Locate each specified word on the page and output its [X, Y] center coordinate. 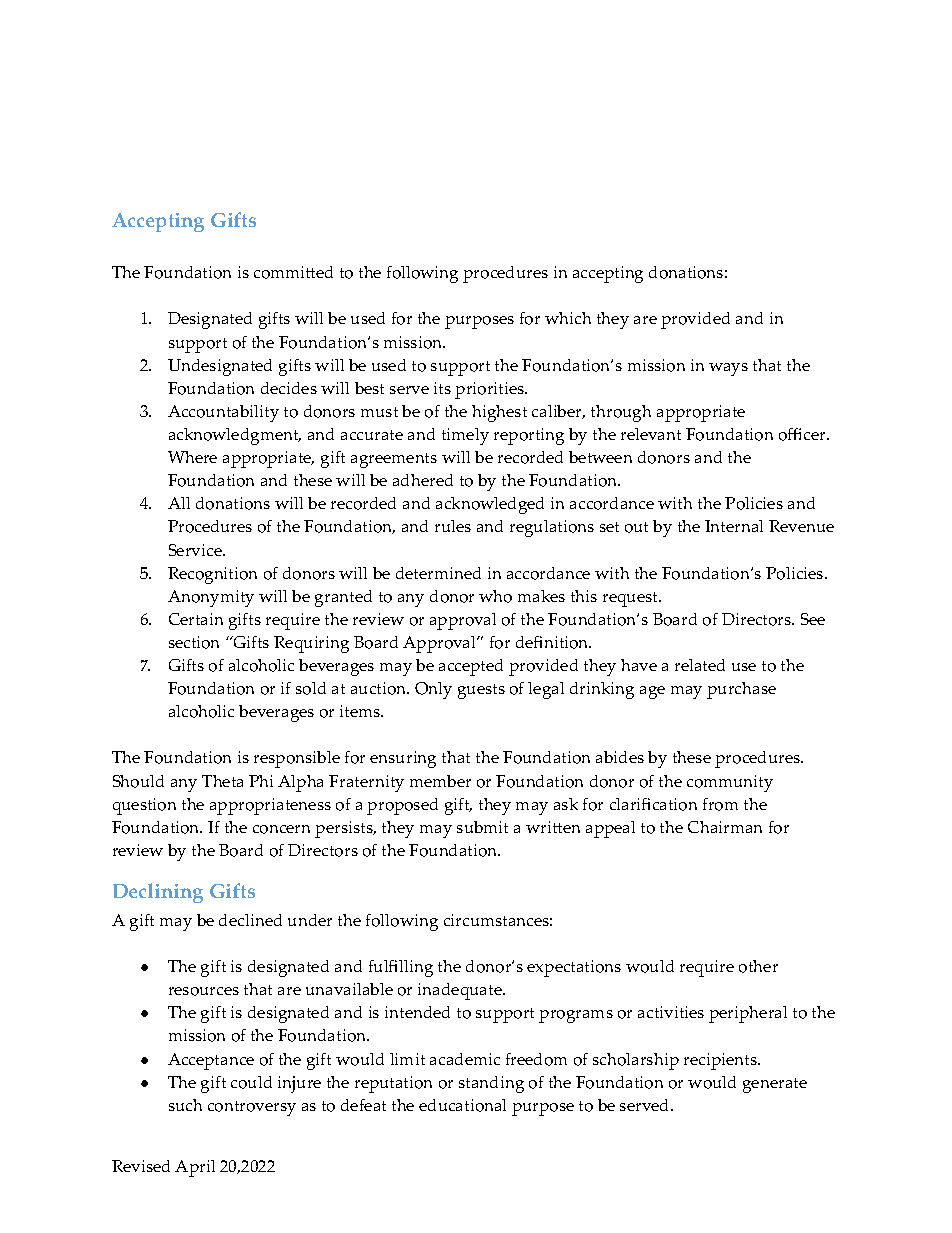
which [568, 318]
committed [293, 272]
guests [481, 691]
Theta [222, 781]
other [758, 966]
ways [728, 369]
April [195, 1168]
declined [250, 920]
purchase [741, 690]
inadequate [461, 991]
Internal [734, 526]
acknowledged [490, 505]
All [179, 503]
